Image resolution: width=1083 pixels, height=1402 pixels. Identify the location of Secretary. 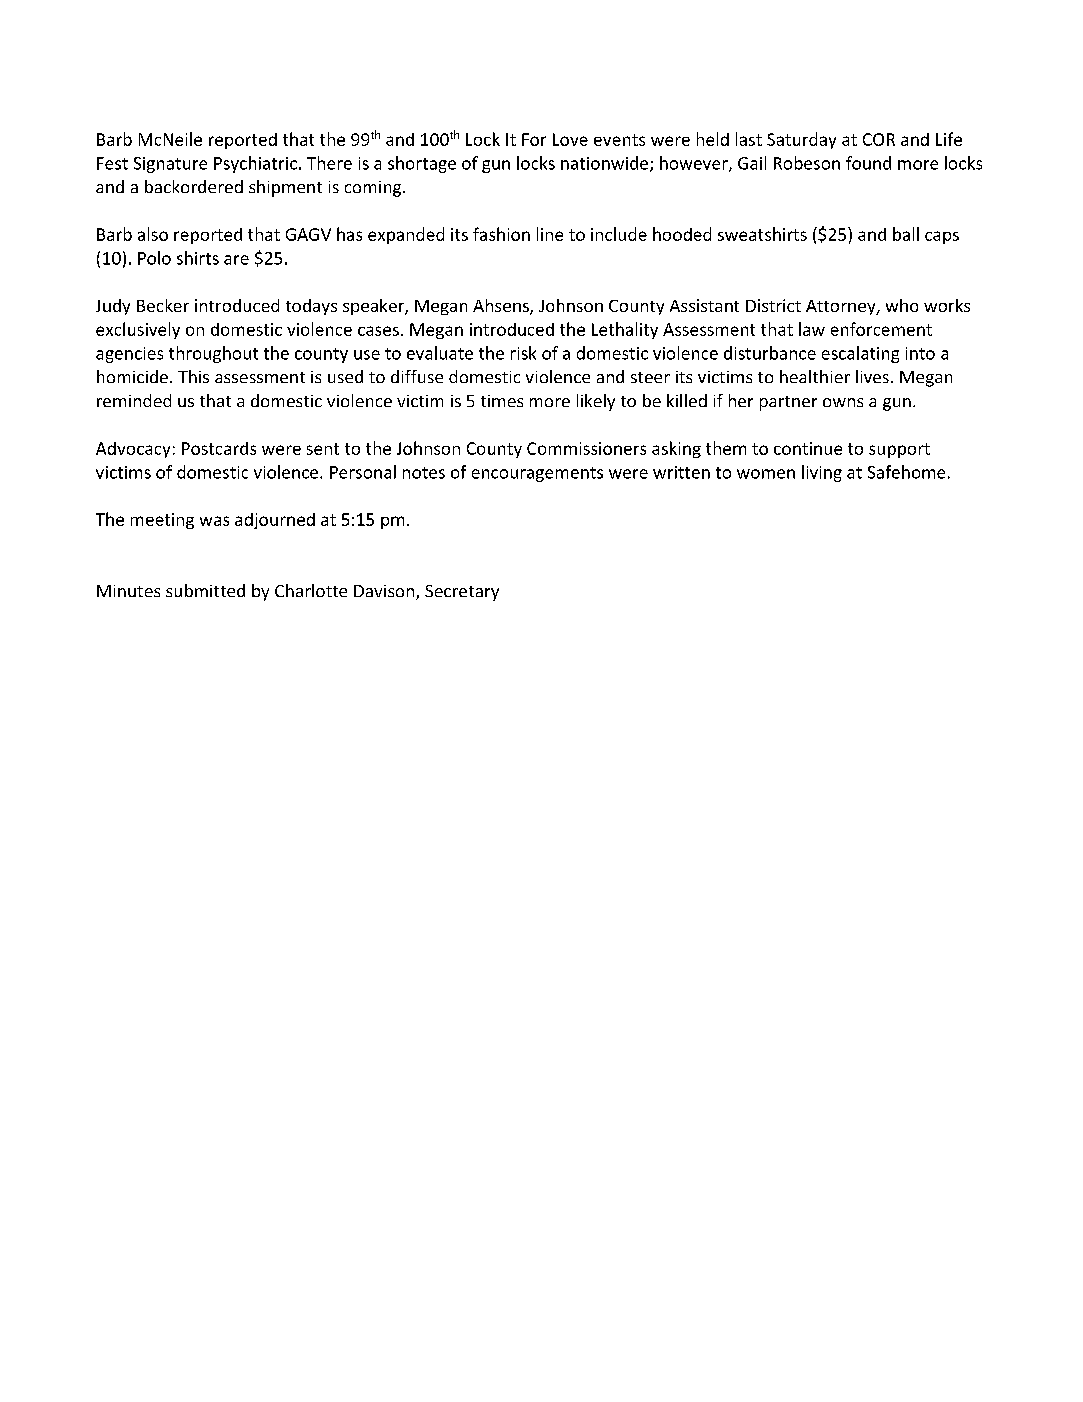
(462, 593).
